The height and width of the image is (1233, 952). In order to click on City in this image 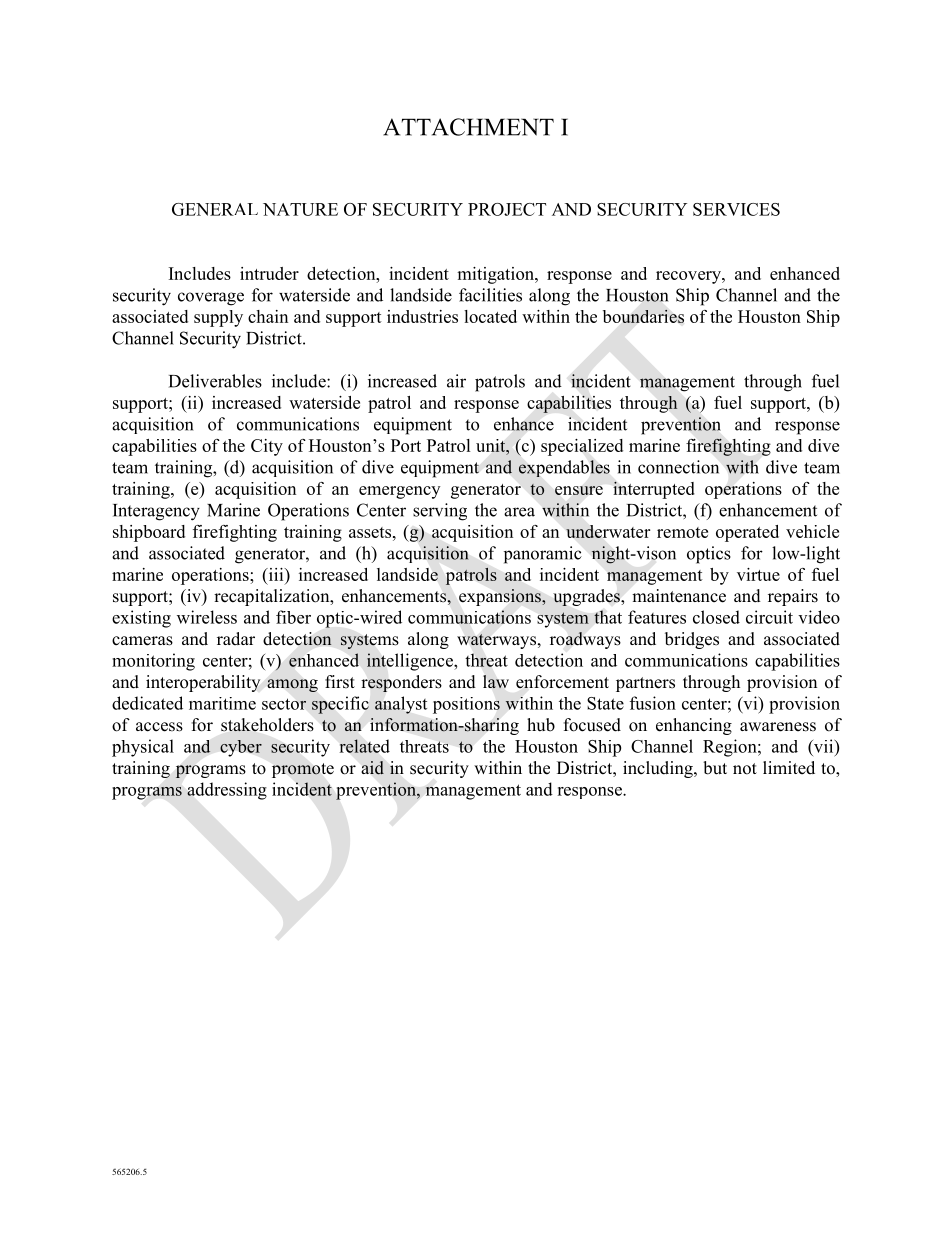, I will do `click(267, 447)`.
